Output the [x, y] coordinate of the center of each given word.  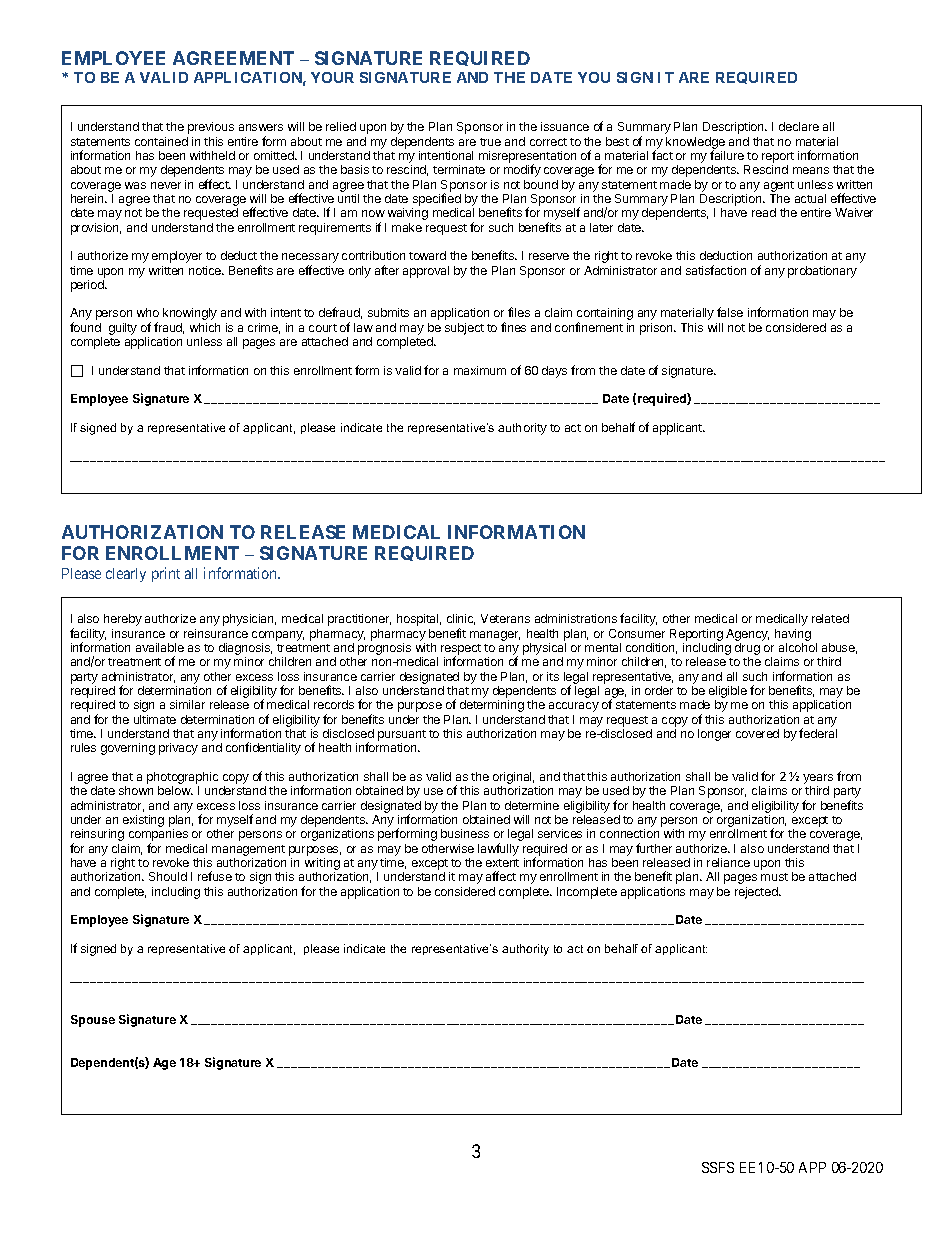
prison [657, 329]
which [205, 327]
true [490, 142]
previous [211, 128]
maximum [480, 370]
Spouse [93, 1021]
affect [501, 876]
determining [492, 706]
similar [187, 704]
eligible [728, 693]
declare [799, 126]
